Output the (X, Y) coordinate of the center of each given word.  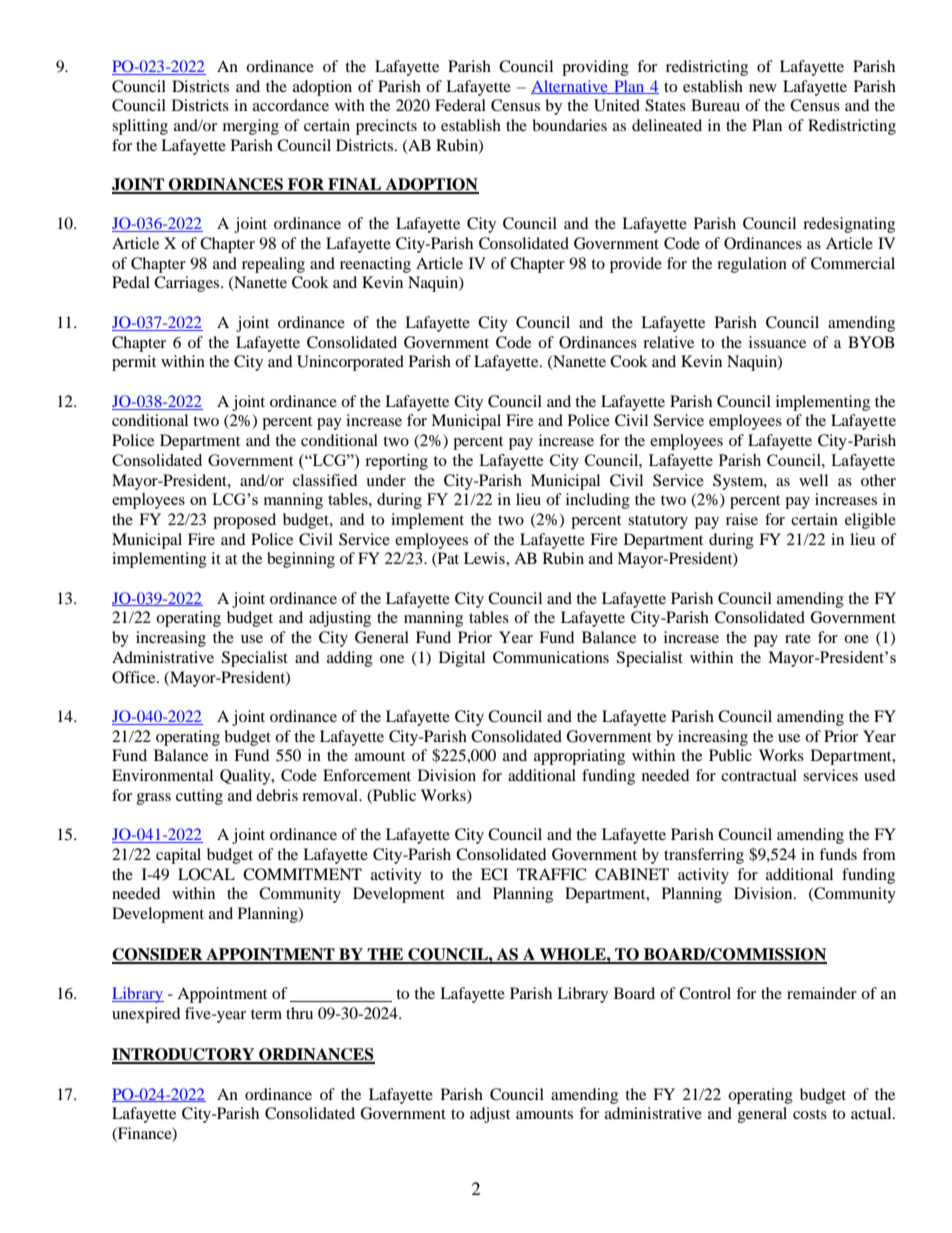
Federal (460, 105)
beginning (301, 560)
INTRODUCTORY (184, 1055)
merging (251, 127)
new (763, 88)
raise (742, 519)
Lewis (485, 558)
